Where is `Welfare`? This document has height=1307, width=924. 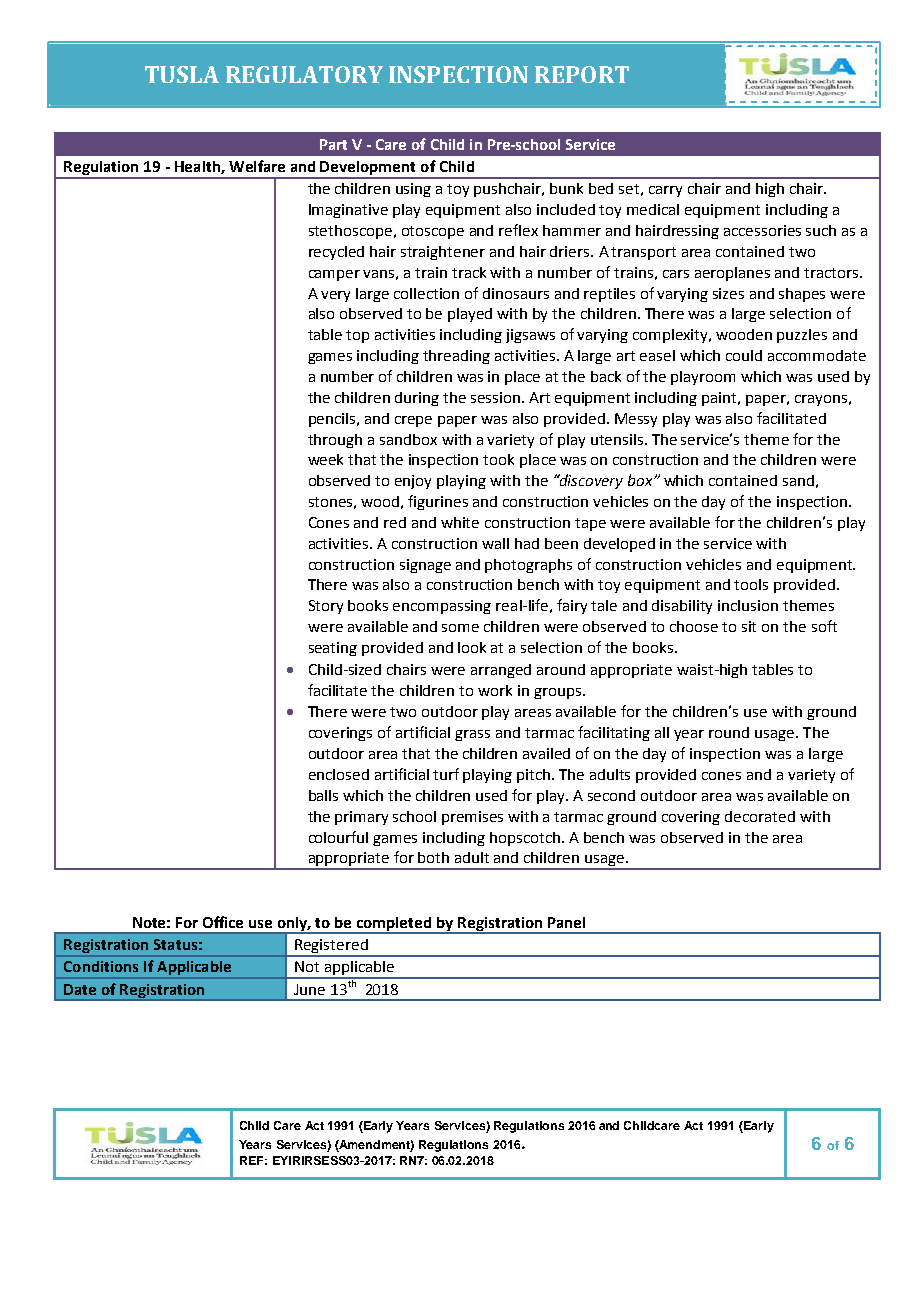
Welfare is located at coordinates (257, 166).
